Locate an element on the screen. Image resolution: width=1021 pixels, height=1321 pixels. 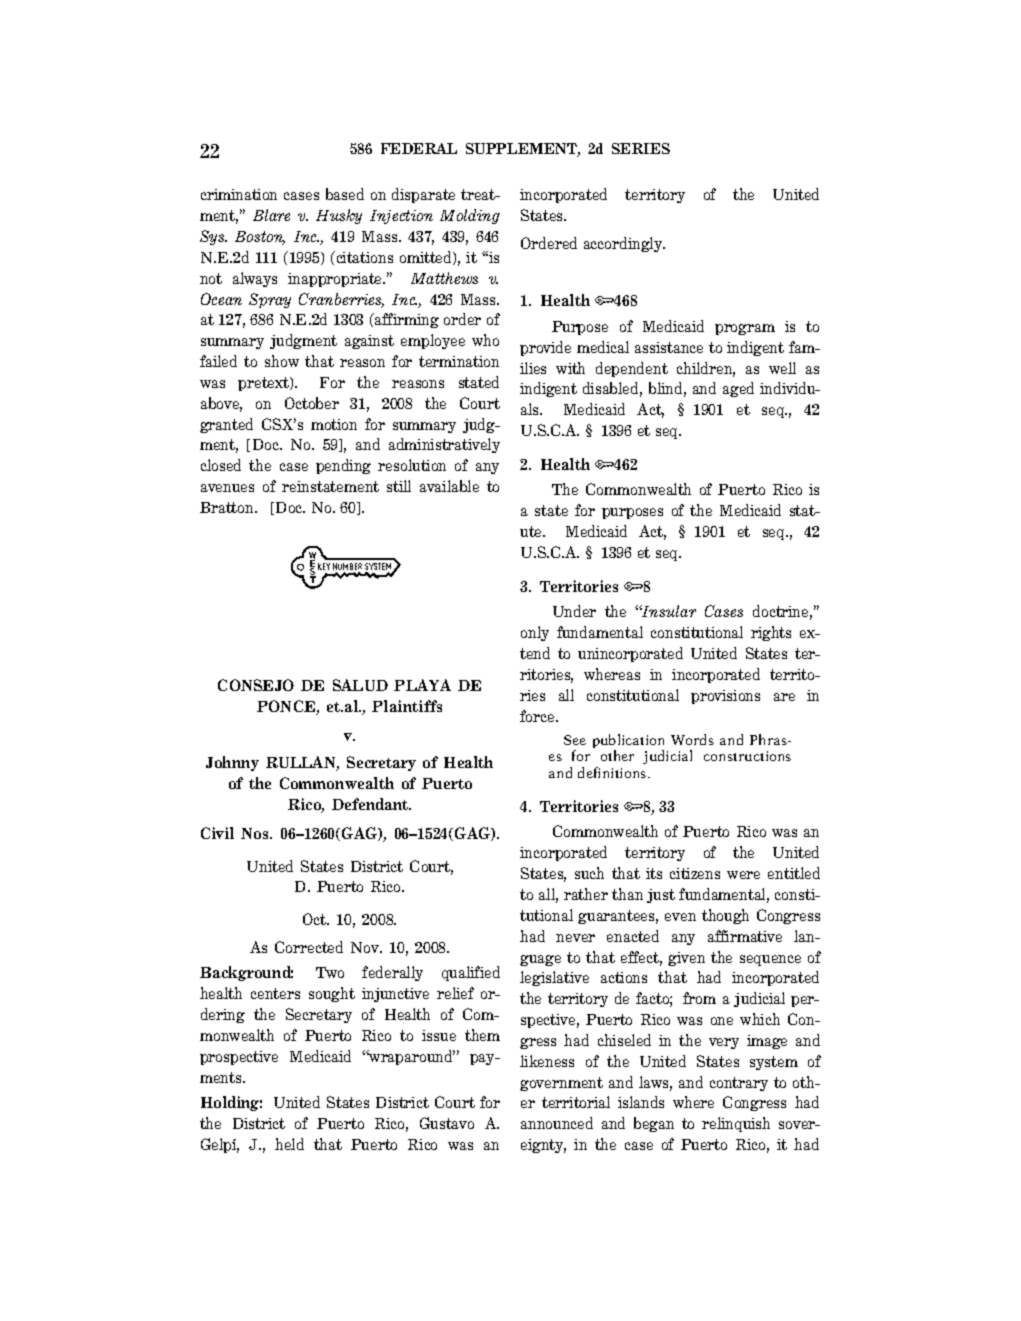
such is located at coordinates (589, 873).
